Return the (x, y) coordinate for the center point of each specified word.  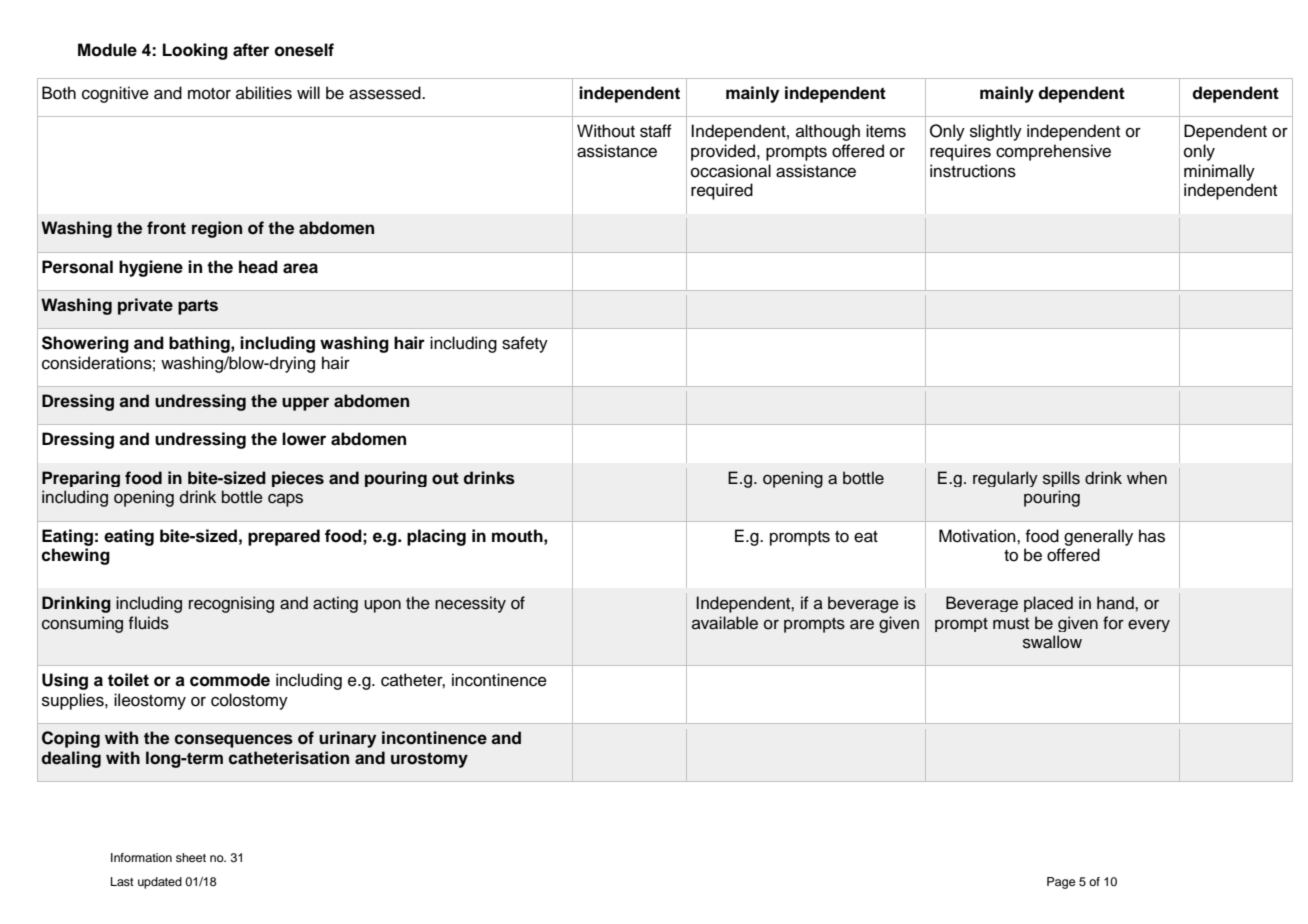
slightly (996, 132)
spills (1061, 479)
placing (436, 537)
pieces (298, 479)
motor (209, 94)
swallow (1052, 642)
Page (1061, 883)
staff (656, 131)
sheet (191, 857)
